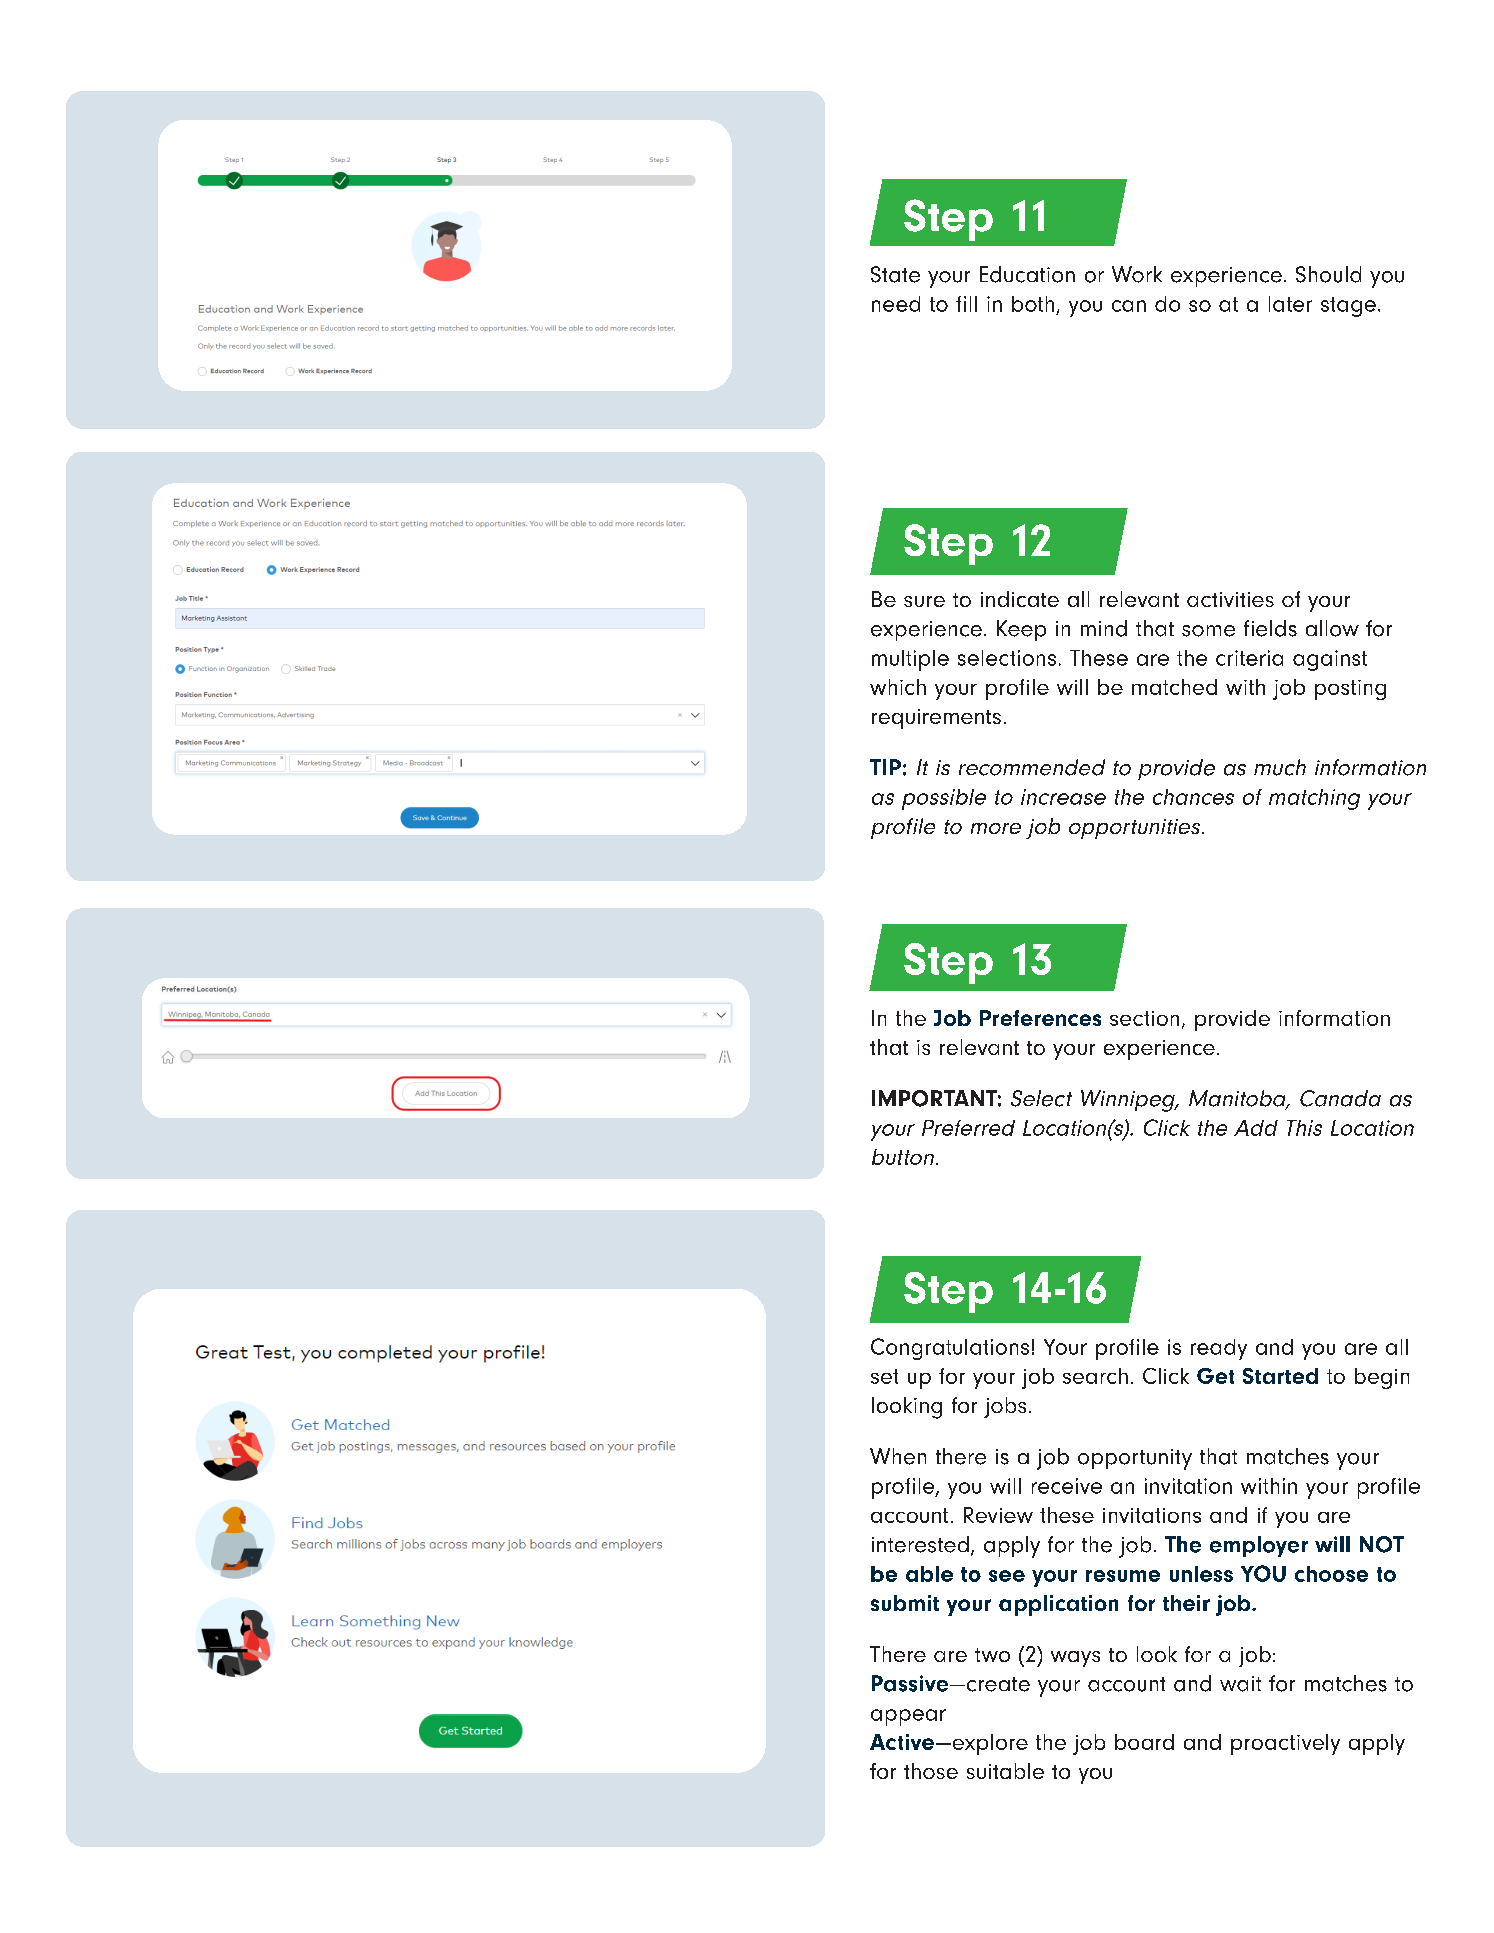  I want to click on posting, so click(1350, 690).
